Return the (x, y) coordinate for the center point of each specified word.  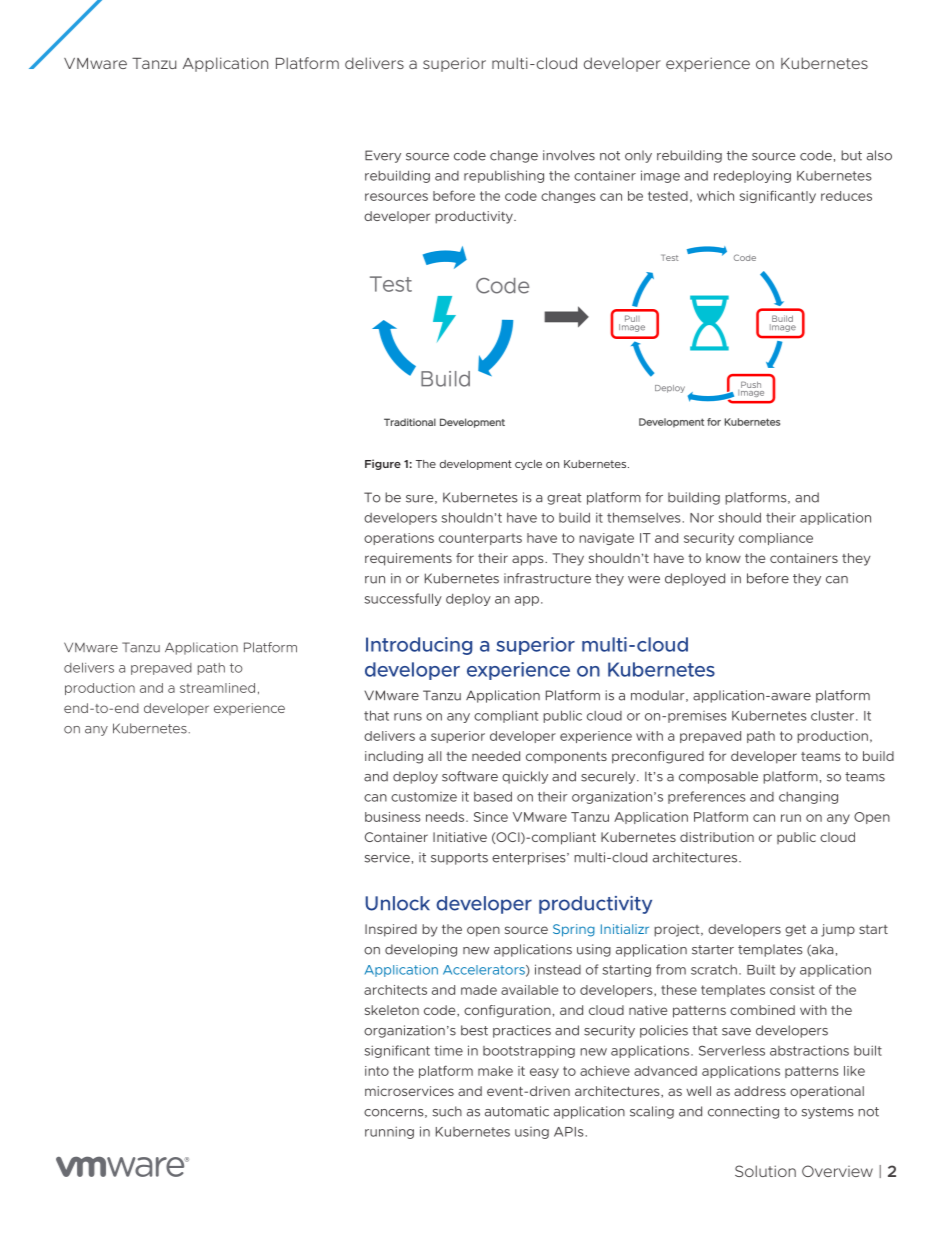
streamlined (217, 688)
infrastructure (547, 578)
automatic (517, 1111)
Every (383, 156)
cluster (834, 715)
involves (569, 155)
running (389, 1132)
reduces (846, 196)
